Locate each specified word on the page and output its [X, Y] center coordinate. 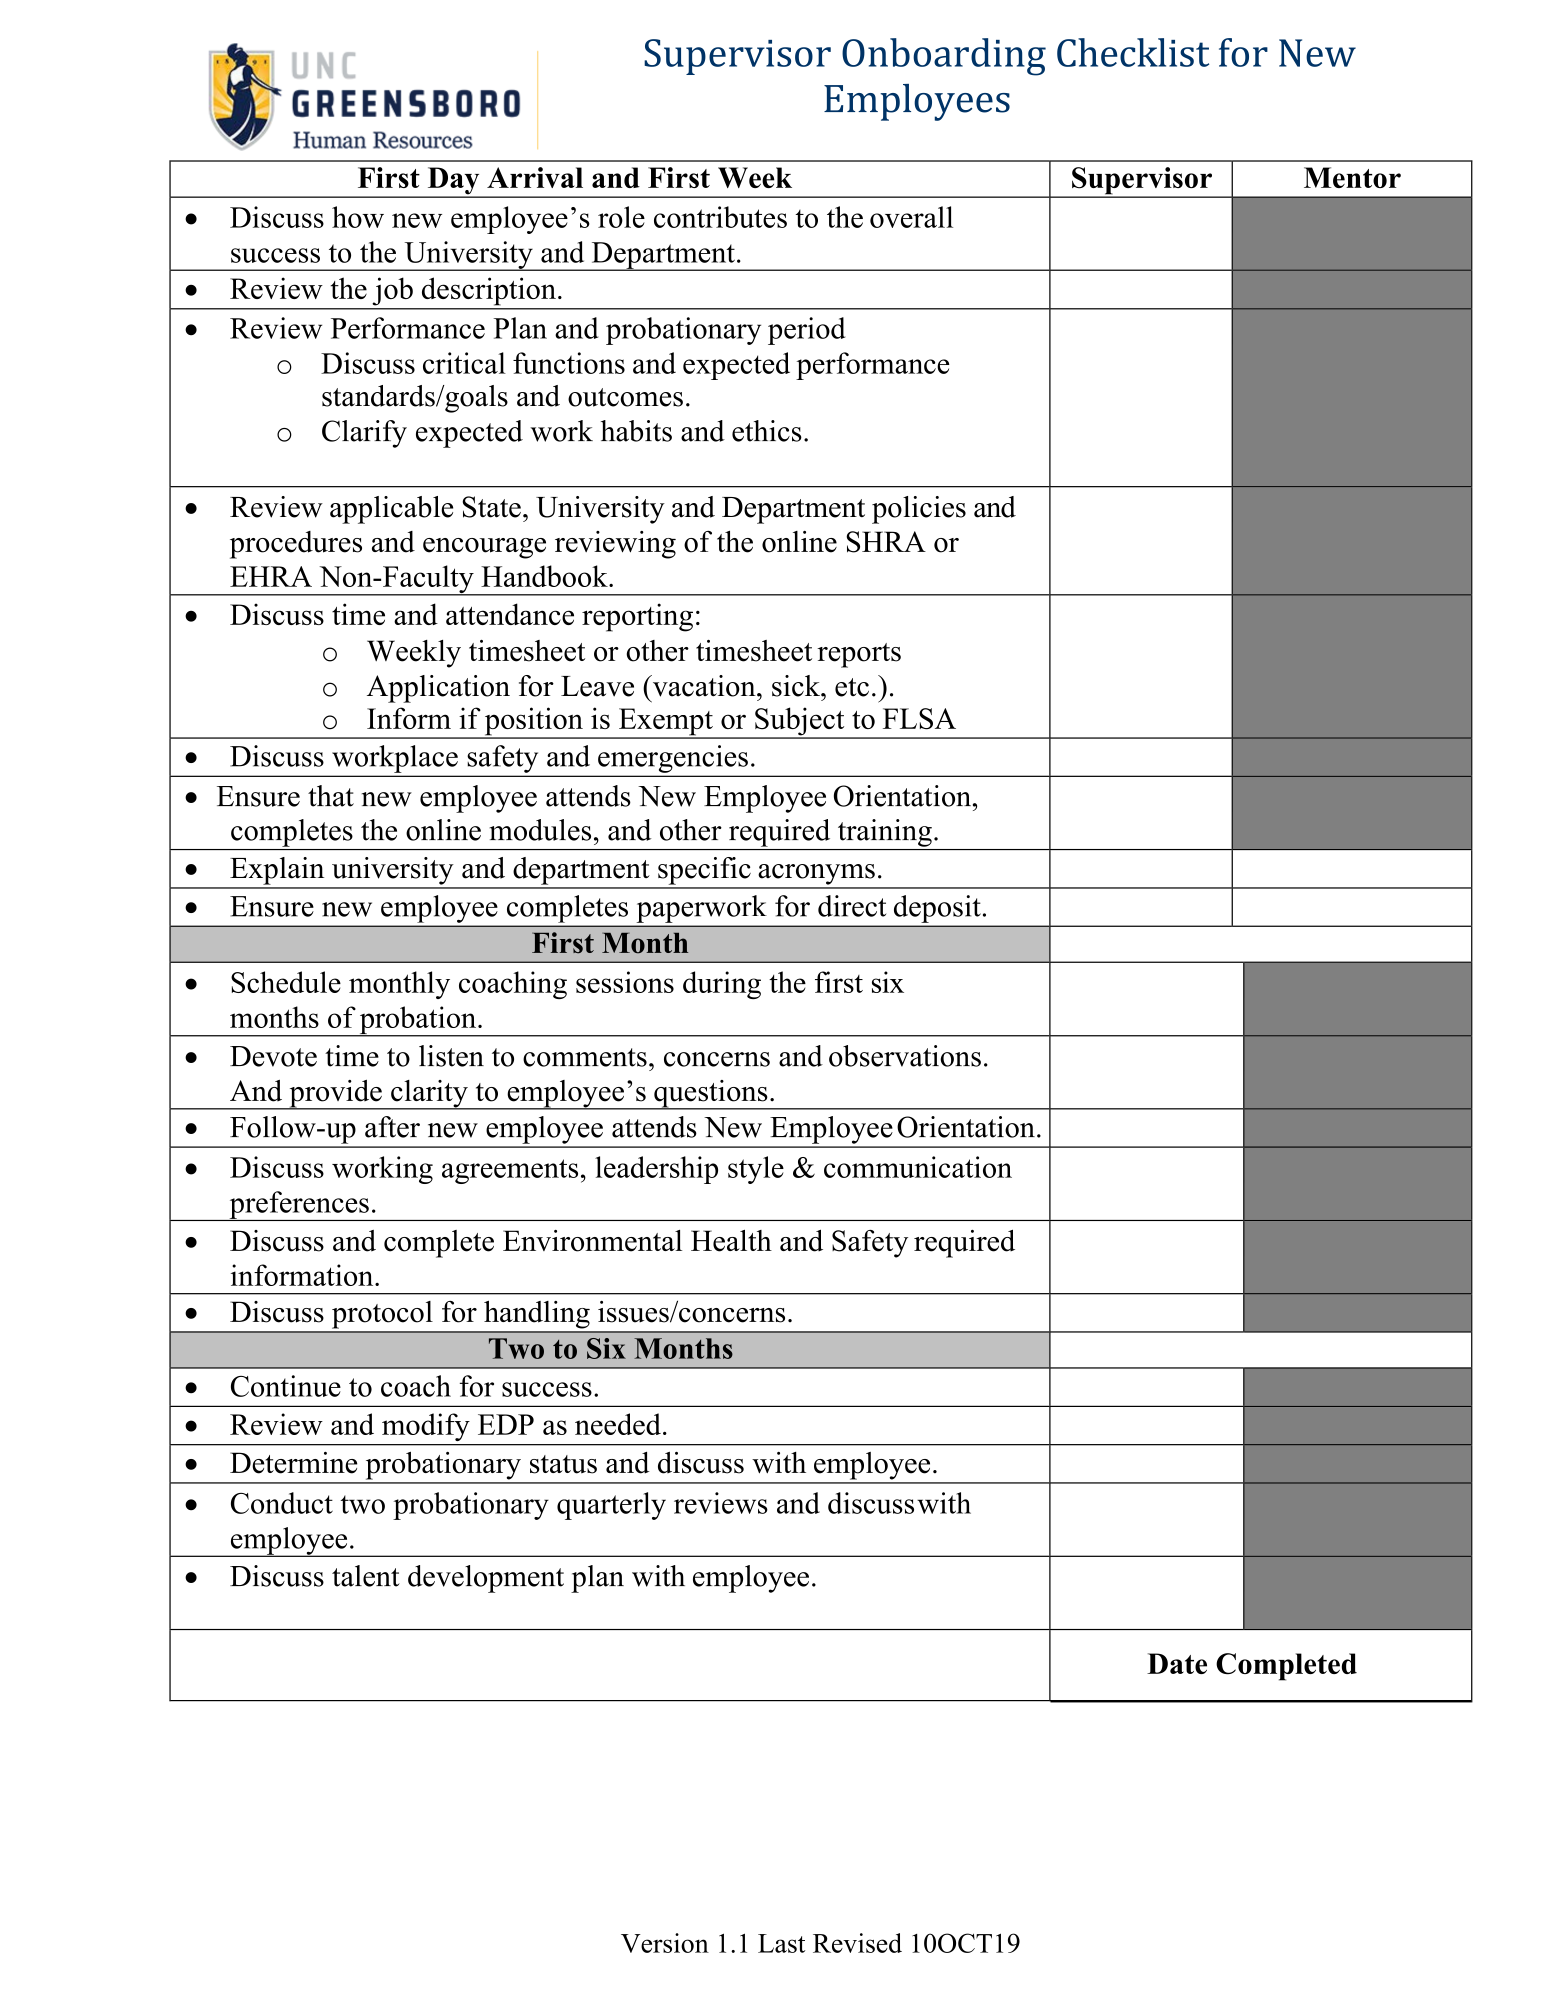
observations [905, 1056]
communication [918, 1167]
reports [859, 655]
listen [451, 1056]
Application [438, 689]
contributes [720, 217]
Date [1177, 1663]
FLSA [919, 719]
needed [618, 1424]
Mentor [1352, 177]
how [358, 217]
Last [781, 1943]
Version [665, 1943]
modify [425, 1427]
